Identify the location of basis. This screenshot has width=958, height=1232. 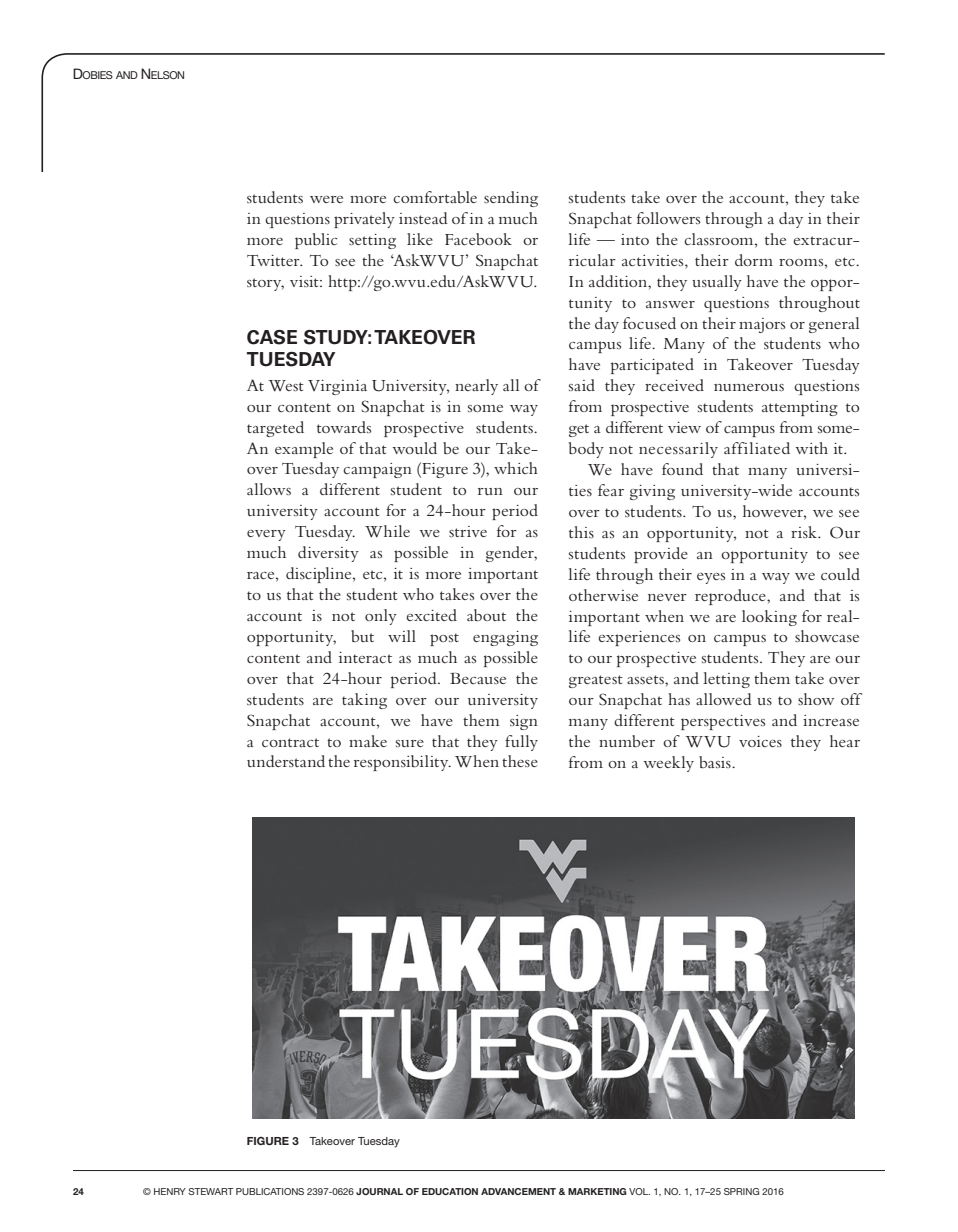
(716, 762).
